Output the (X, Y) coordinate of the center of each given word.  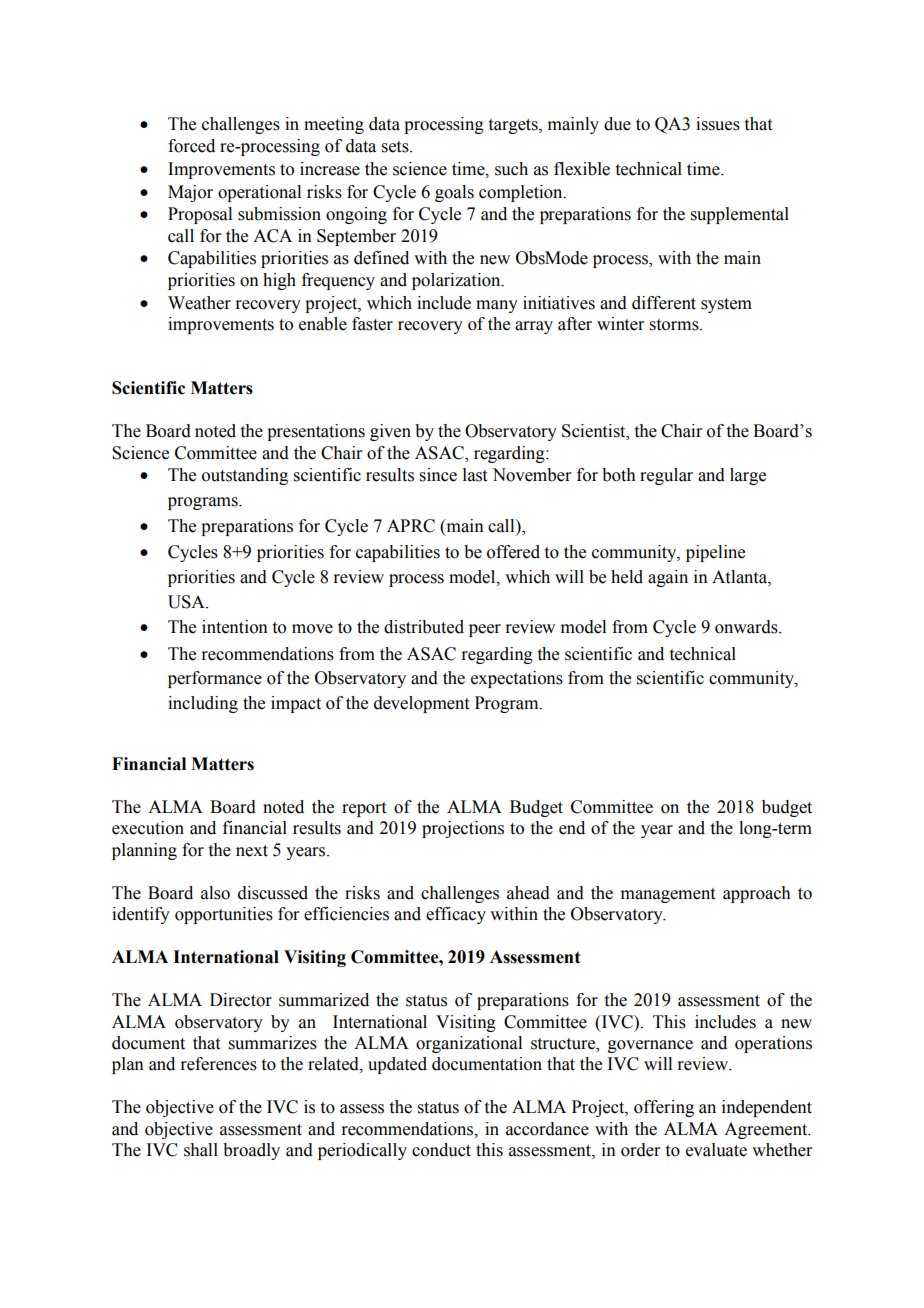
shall (201, 1150)
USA (187, 602)
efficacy (456, 915)
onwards (747, 627)
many (497, 306)
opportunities (224, 915)
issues (718, 124)
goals (454, 193)
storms (675, 325)
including (203, 704)
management (668, 895)
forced (191, 146)
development (421, 704)
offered (513, 552)
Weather (199, 303)
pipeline (715, 553)
